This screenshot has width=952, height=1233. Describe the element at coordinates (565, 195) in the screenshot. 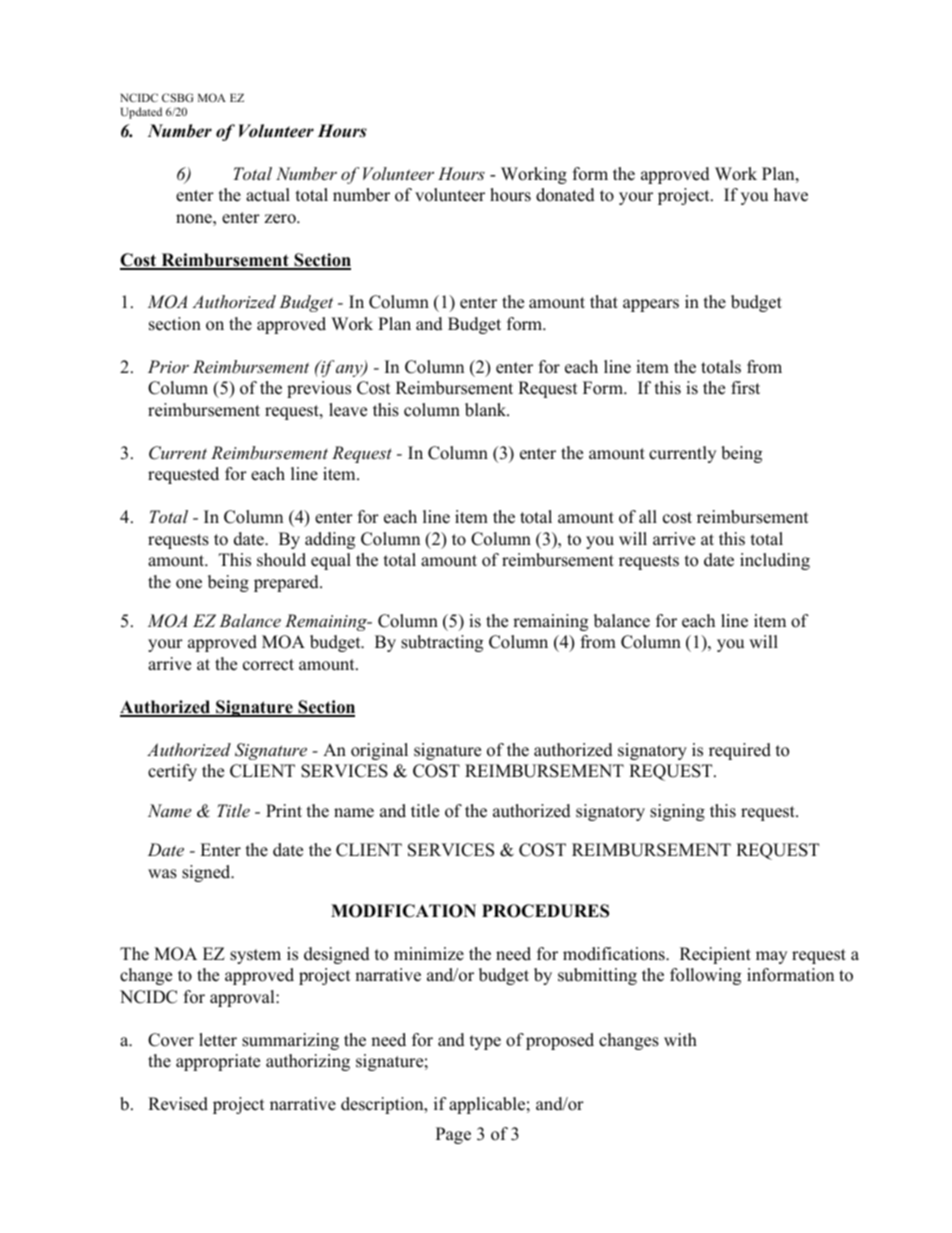

I see `donated` at that location.
